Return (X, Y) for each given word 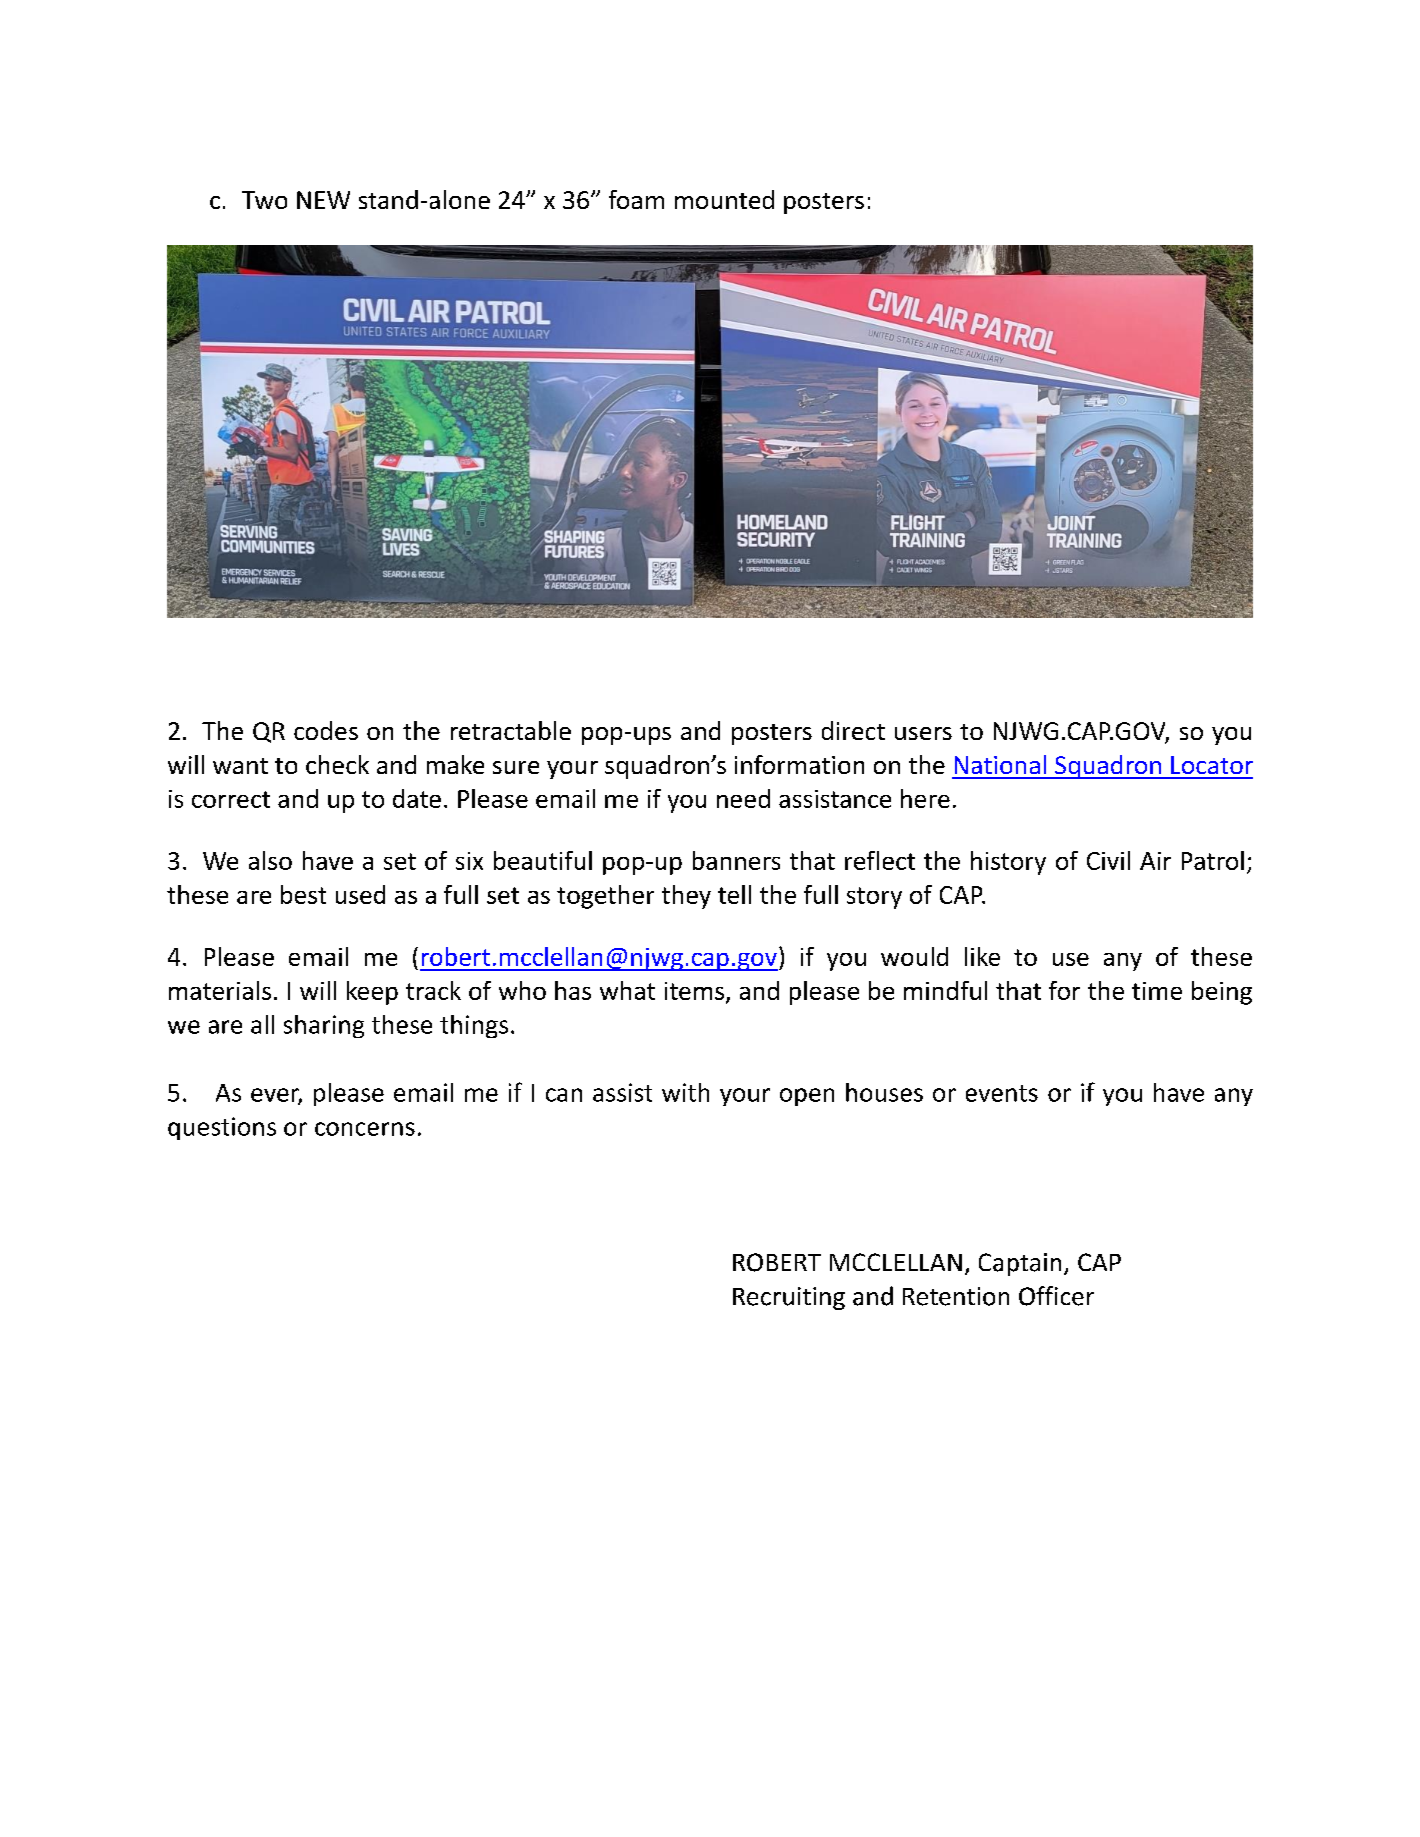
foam (636, 199)
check (337, 764)
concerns (365, 1129)
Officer (1056, 1296)
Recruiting (789, 1298)
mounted (724, 199)
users (923, 733)
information (799, 764)
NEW (323, 200)
